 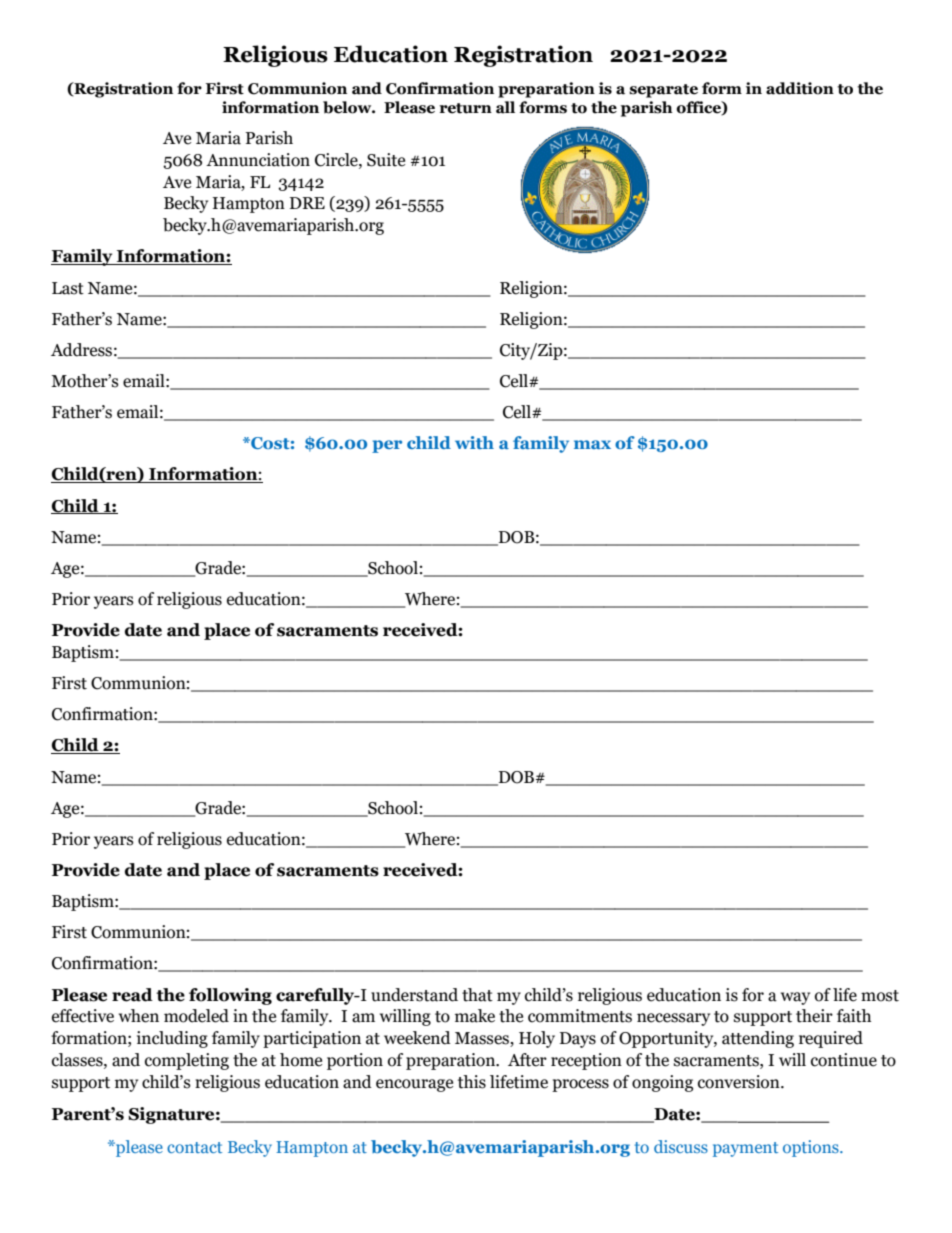 What do you see at coordinates (800, 88) in the page?
I see `addition` at bounding box center [800, 88].
